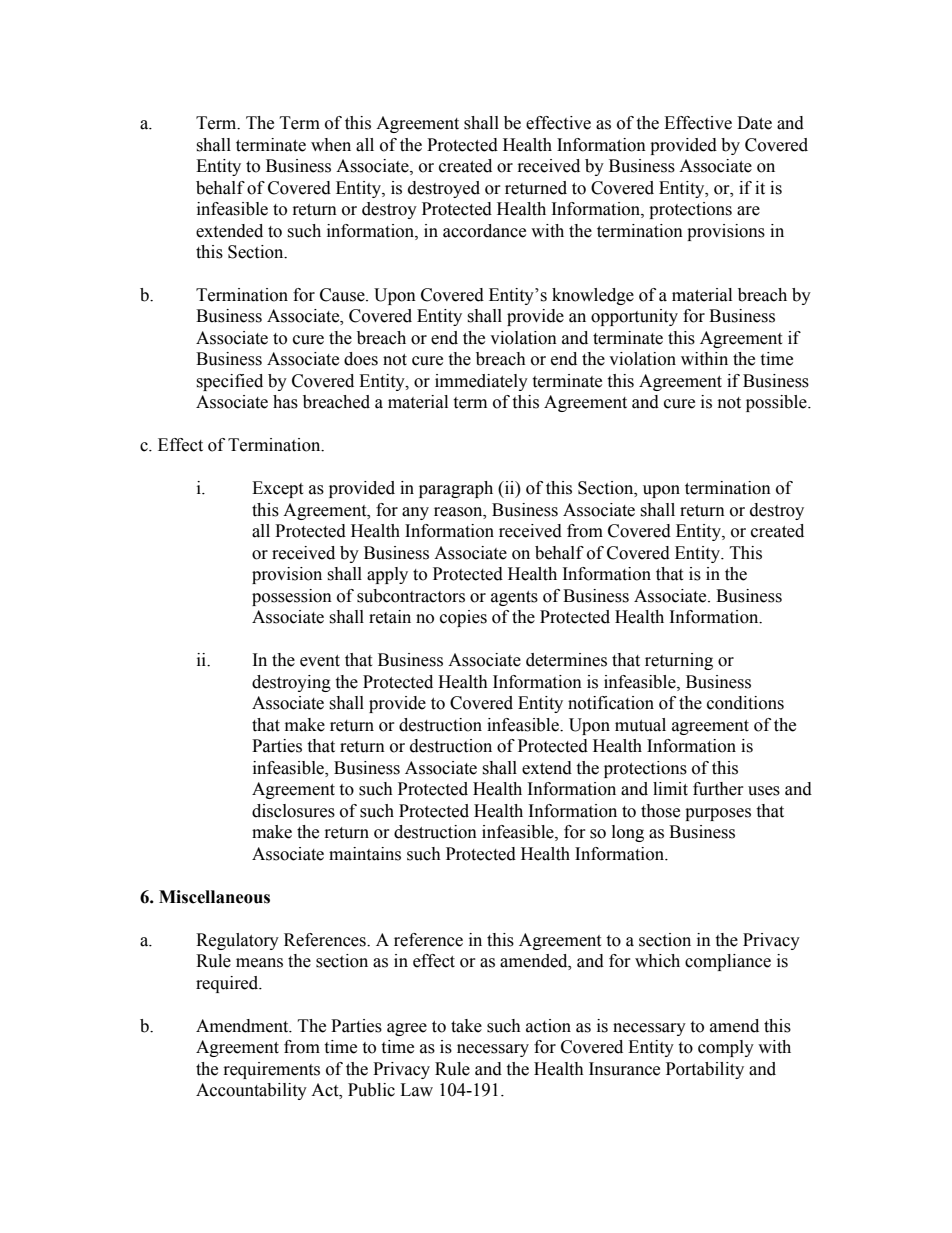 This screenshot has width=952, height=1233. Describe the element at coordinates (331, 145) in the screenshot. I see `when` at that location.
